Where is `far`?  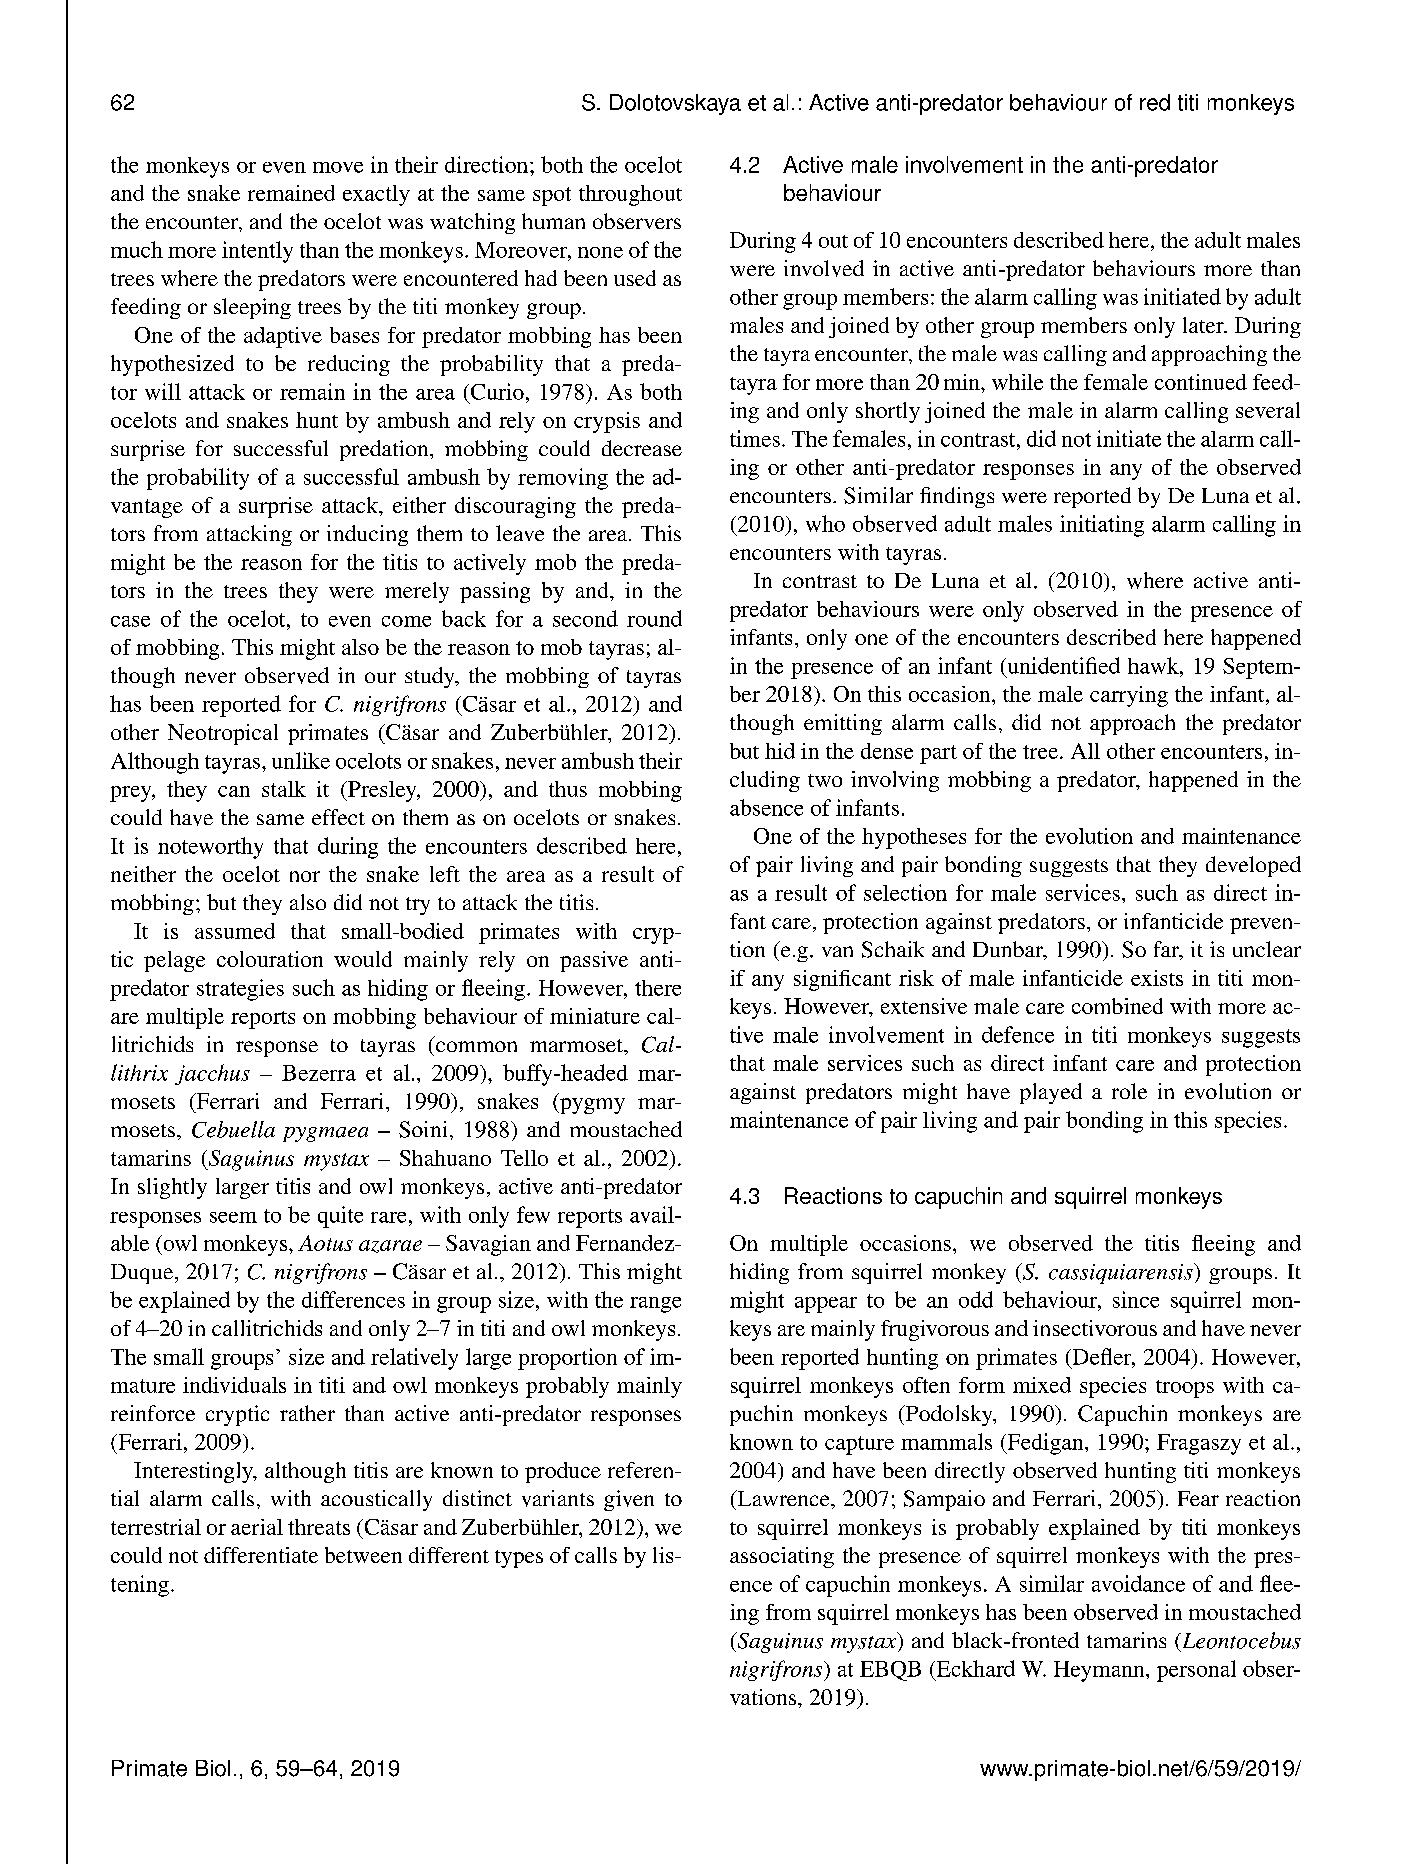 far is located at coordinates (1167, 950).
